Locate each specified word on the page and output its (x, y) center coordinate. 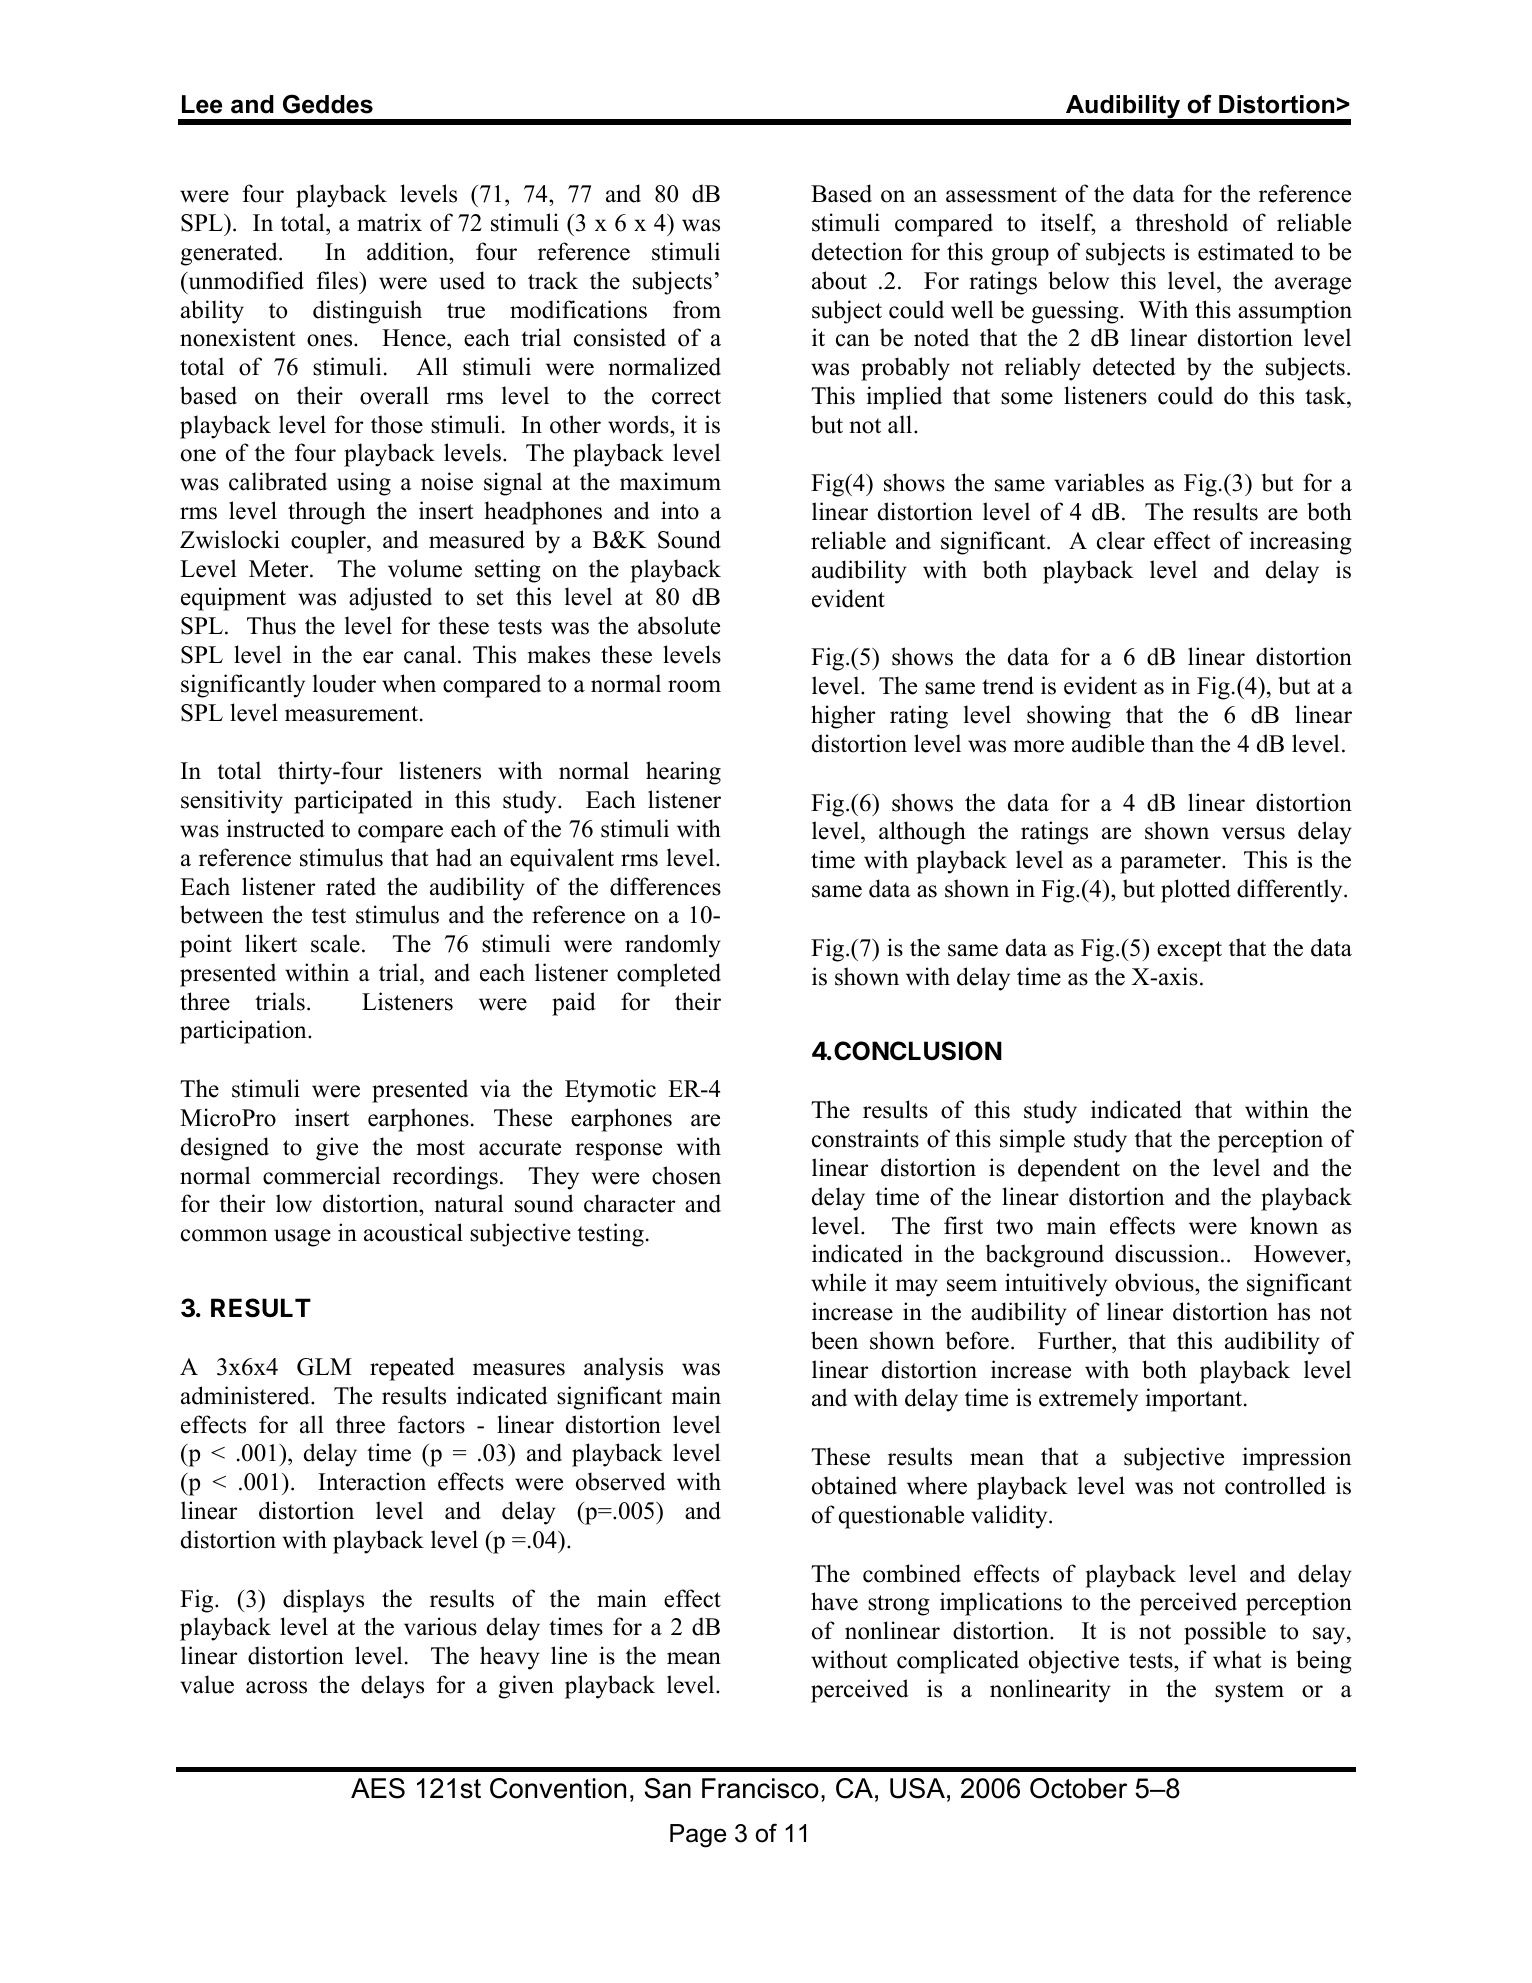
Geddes (328, 104)
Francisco (760, 1788)
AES (378, 1788)
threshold (1181, 222)
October (1078, 1788)
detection (857, 251)
